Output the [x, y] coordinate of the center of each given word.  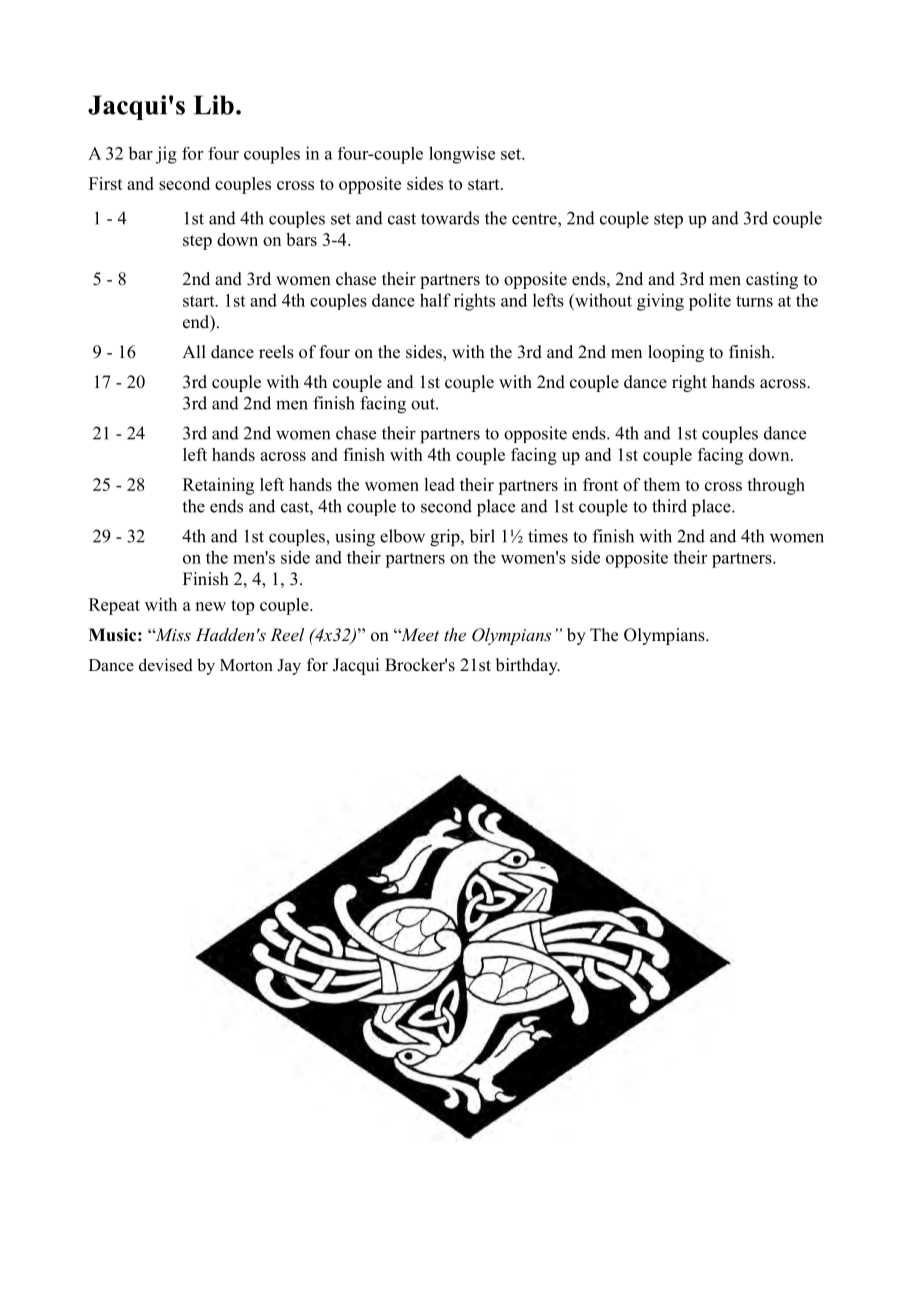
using [355, 538]
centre [535, 219]
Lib [214, 105]
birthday [528, 666]
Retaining [218, 486]
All [194, 351]
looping [676, 353]
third [669, 506]
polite [710, 302]
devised [166, 665]
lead [439, 484]
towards [450, 218]
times [548, 536]
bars [301, 239]
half [435, 300]
